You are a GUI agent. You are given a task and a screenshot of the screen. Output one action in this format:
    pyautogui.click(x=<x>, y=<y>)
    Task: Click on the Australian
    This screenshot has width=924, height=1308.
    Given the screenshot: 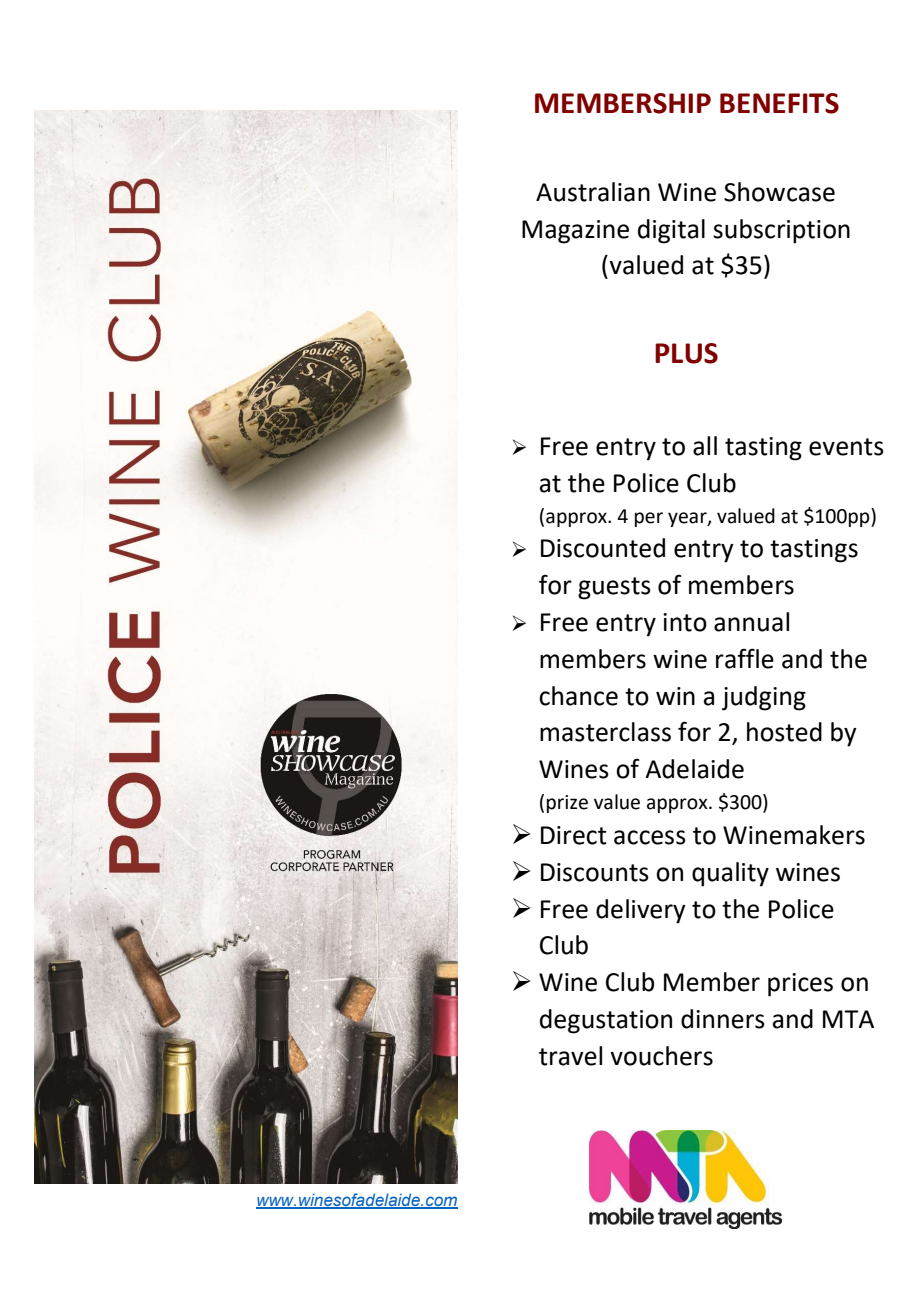 What is the action you would take?
    pyautogui.click(x=593, y=192)
